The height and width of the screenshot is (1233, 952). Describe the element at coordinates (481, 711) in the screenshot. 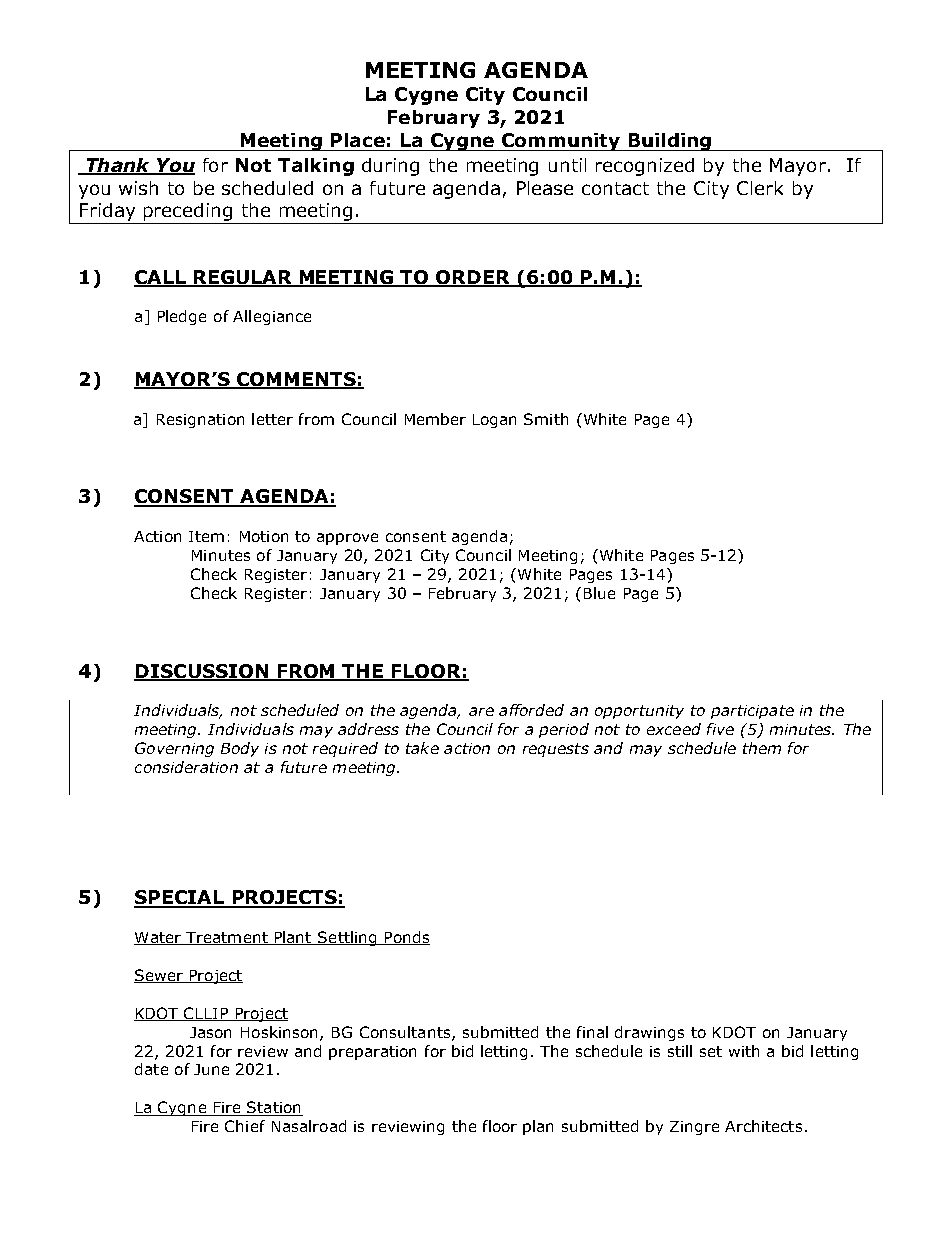

I see `are` at that location.
